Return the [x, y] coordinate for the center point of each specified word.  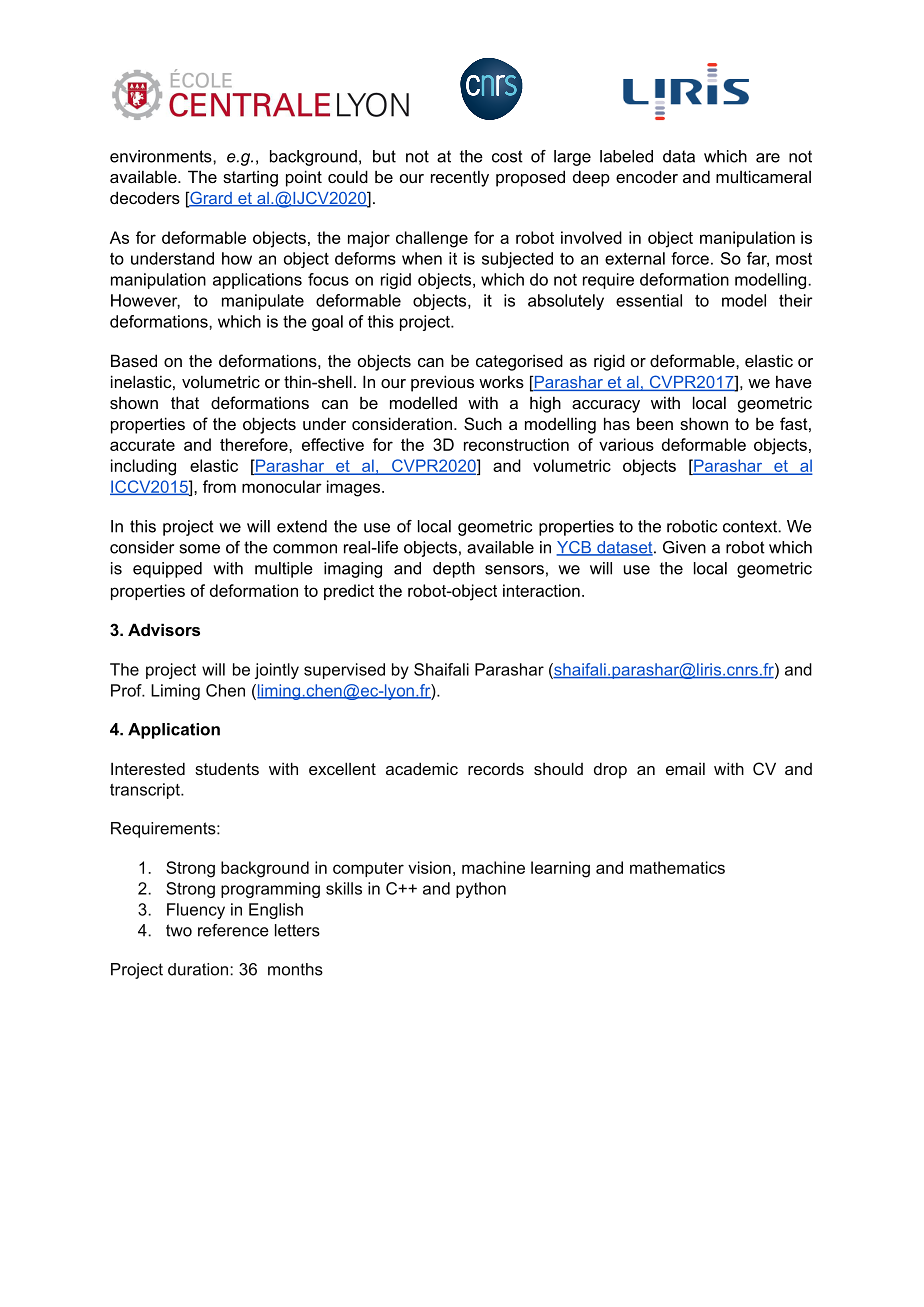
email [685, 769]
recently [460, 178]
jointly [277, 671]
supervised [344, 671]
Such [483, 423]
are [768, 158]
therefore [255, 444]
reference [233, 930]
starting [250, 178]
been [655, 423]
